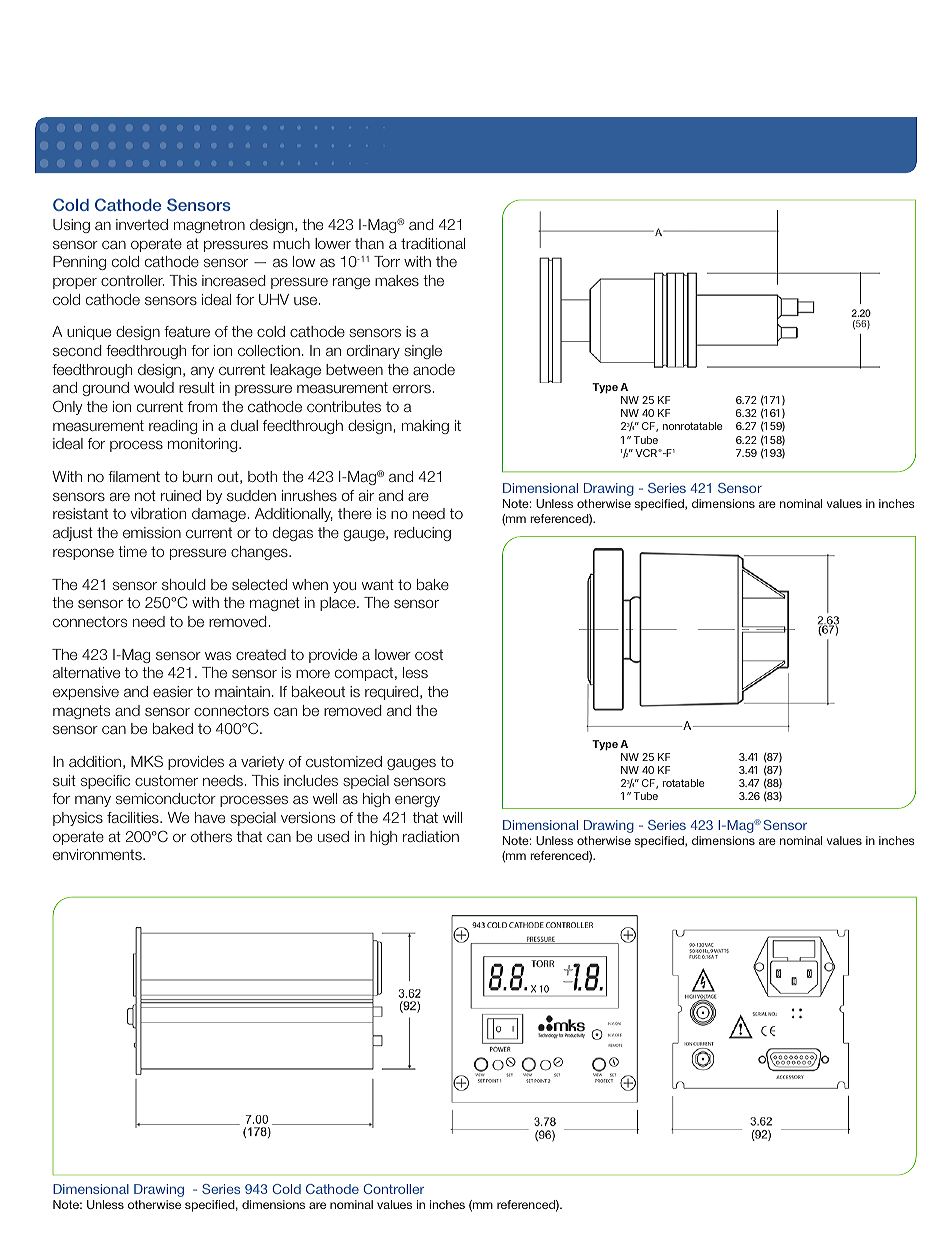 The image size is (952, 1233). I want to click on selected, so click(259, 584).
